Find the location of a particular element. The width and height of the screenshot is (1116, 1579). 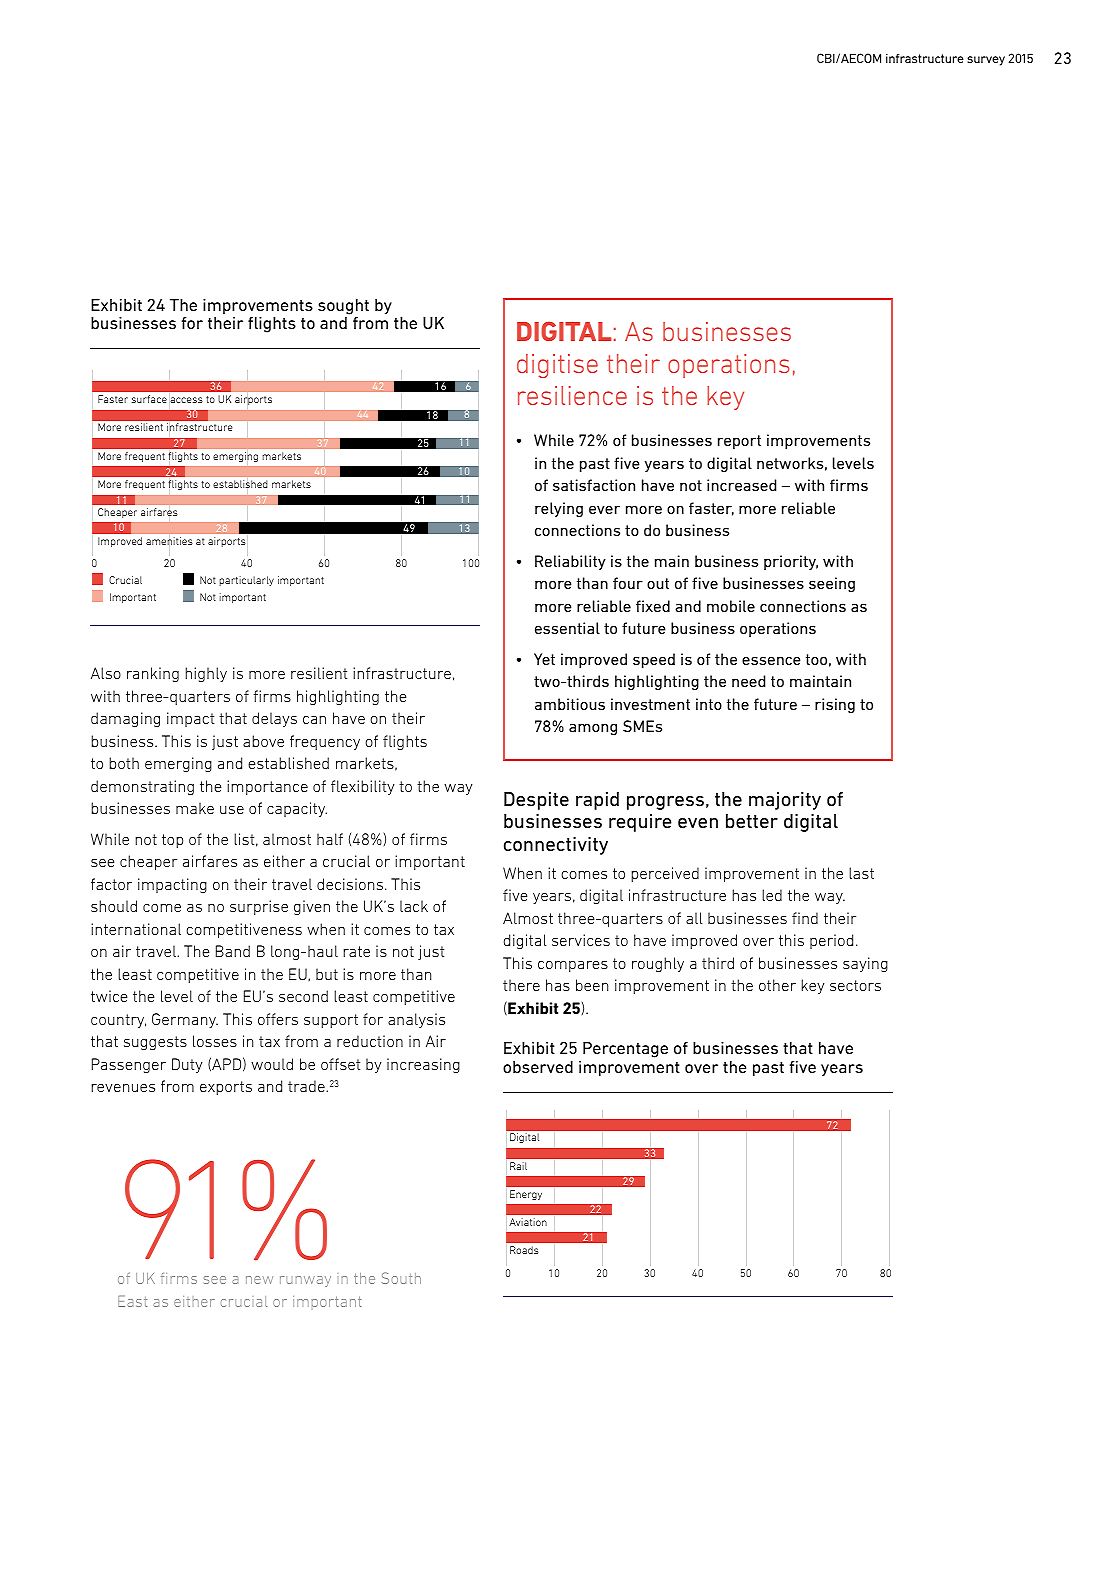

sought is located at coordinates (343, 307).
